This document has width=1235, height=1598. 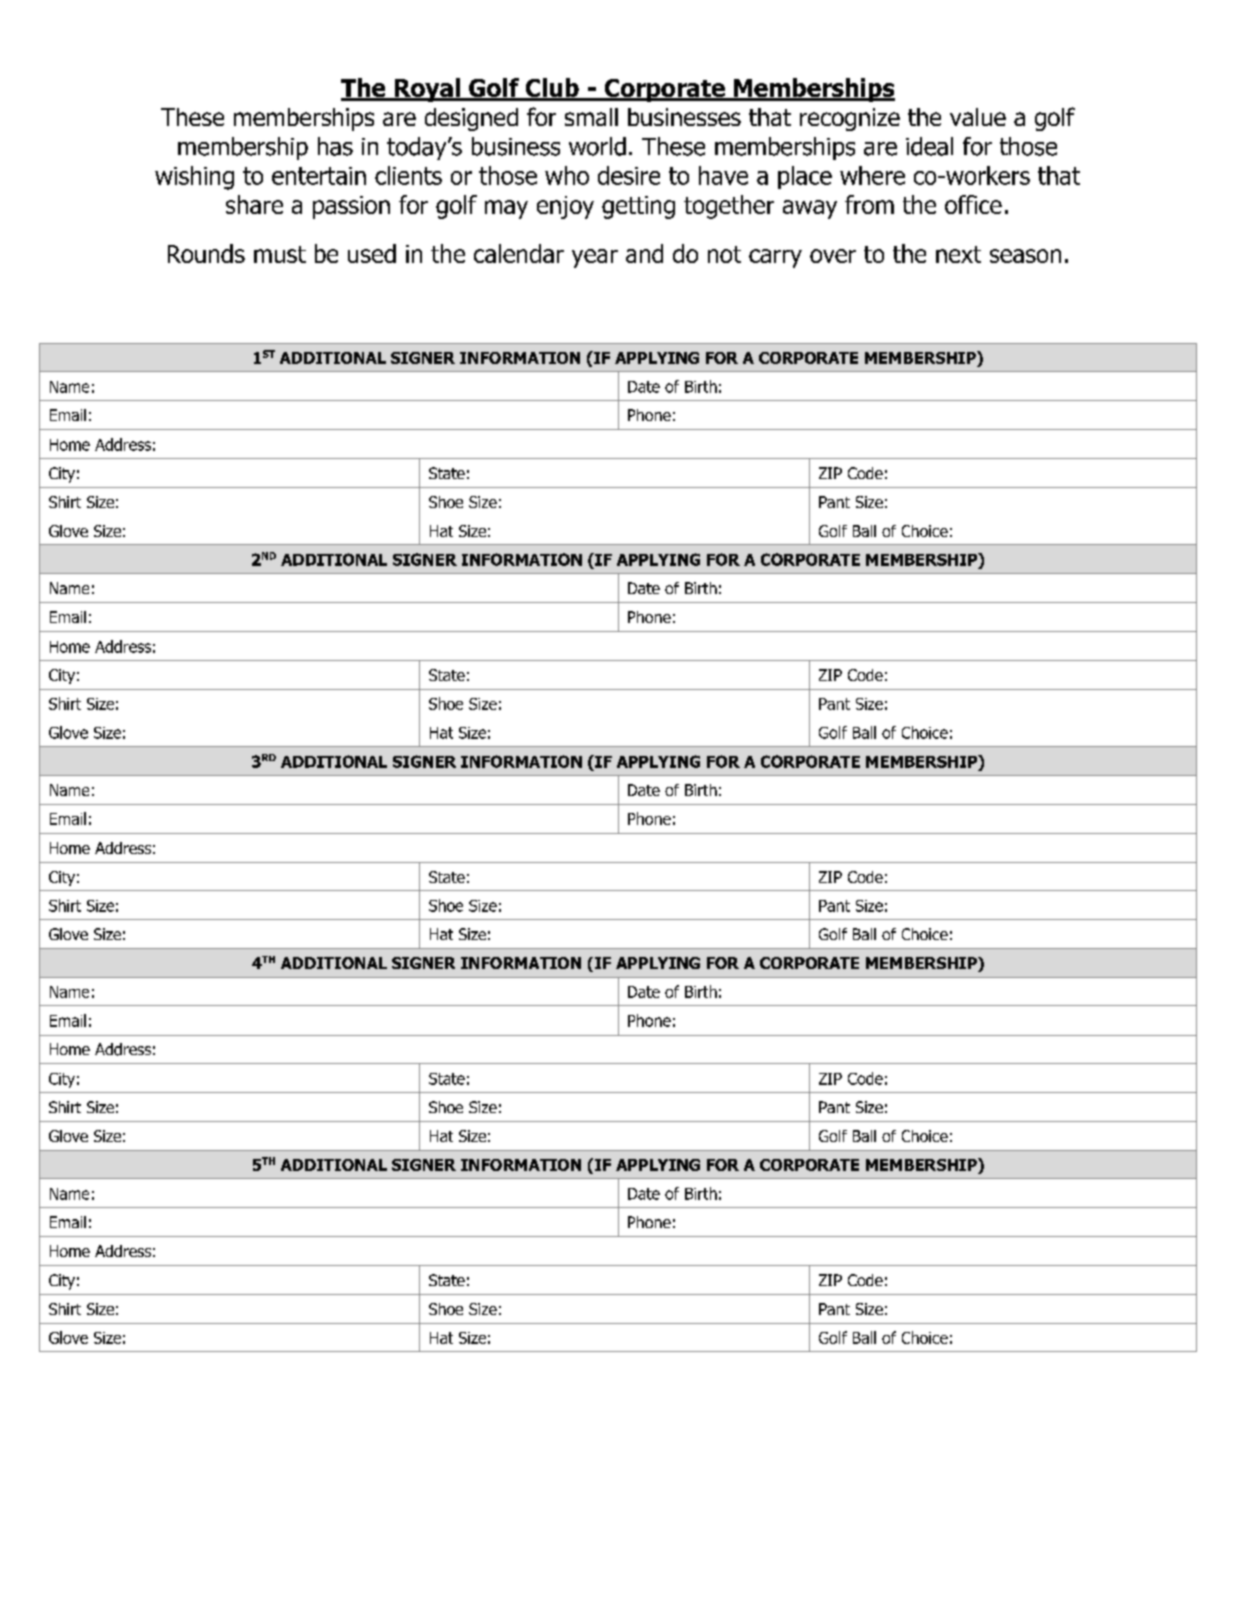 What do you see at coordinates (427, 90) in the document?
I see `Royal` at bounding box center [427, 90].
